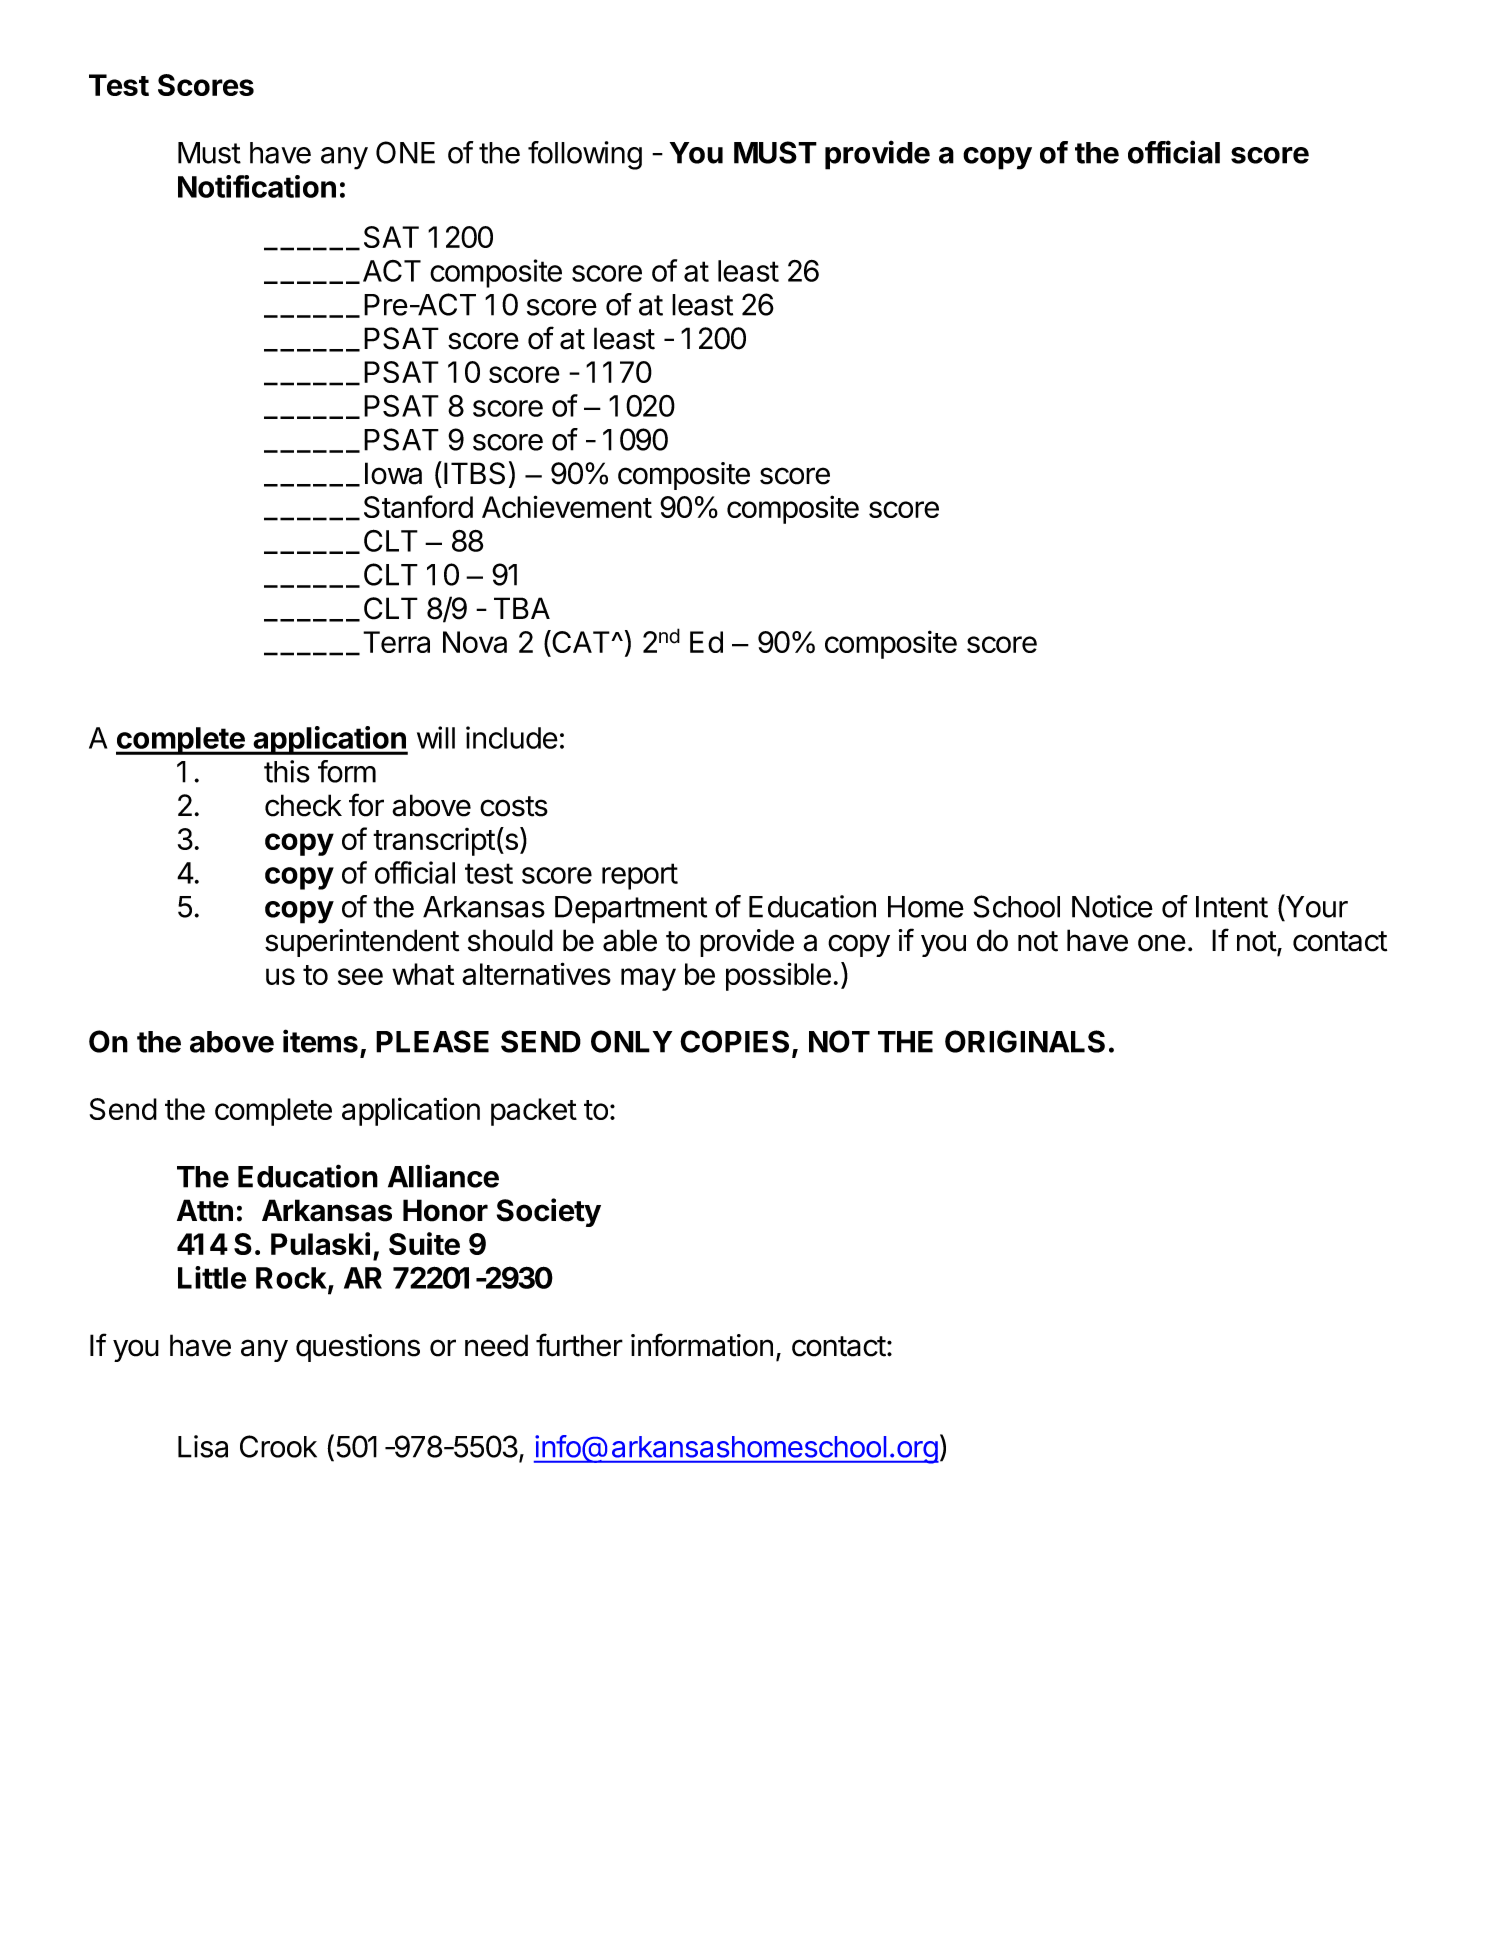  What do you see at coordinates (734, 1041) in the screenshot?
I see `COPIES` at bounding box center [734, 1041].
